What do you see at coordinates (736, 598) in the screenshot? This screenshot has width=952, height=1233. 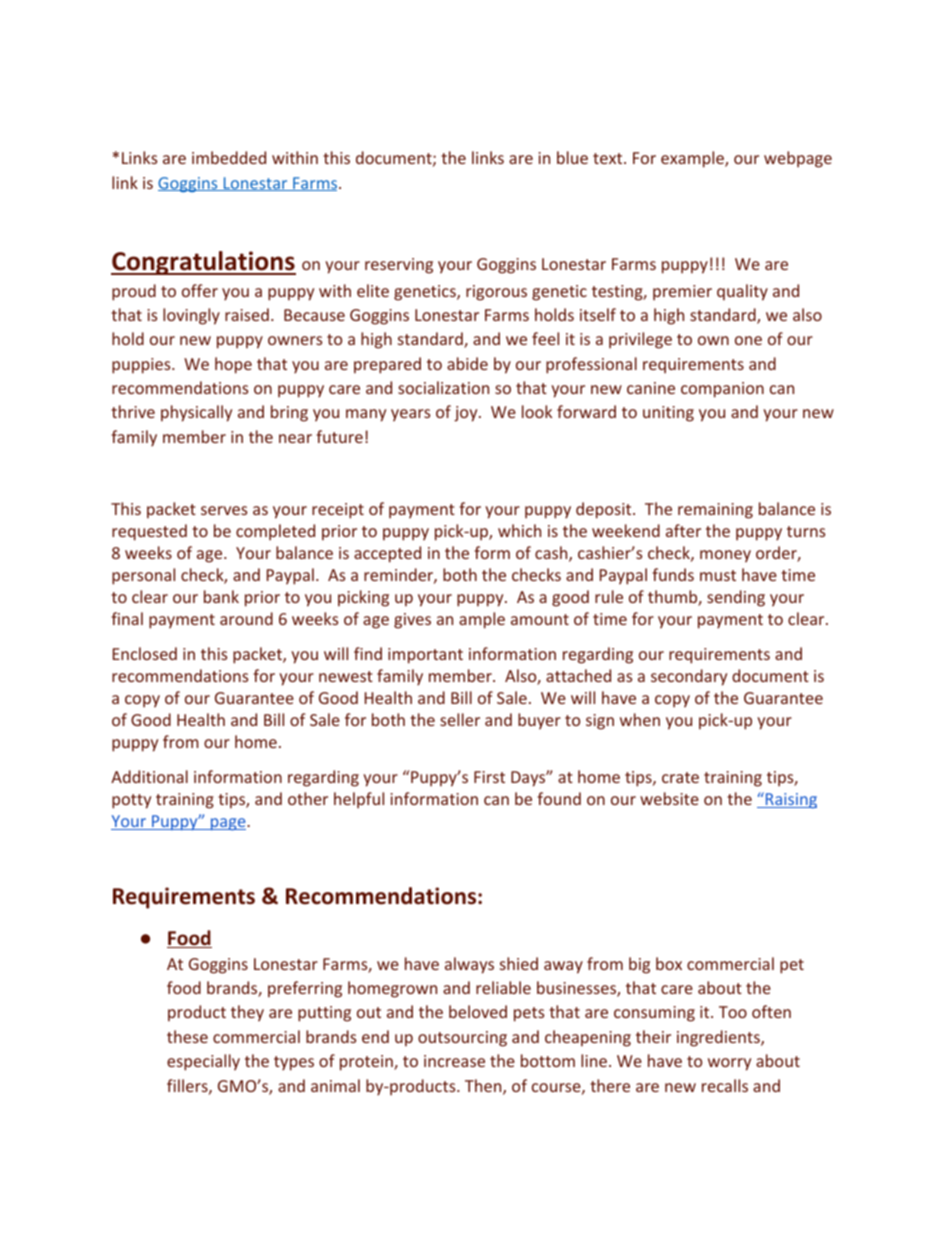 I see `sending` at bounding box center [736, 598].
